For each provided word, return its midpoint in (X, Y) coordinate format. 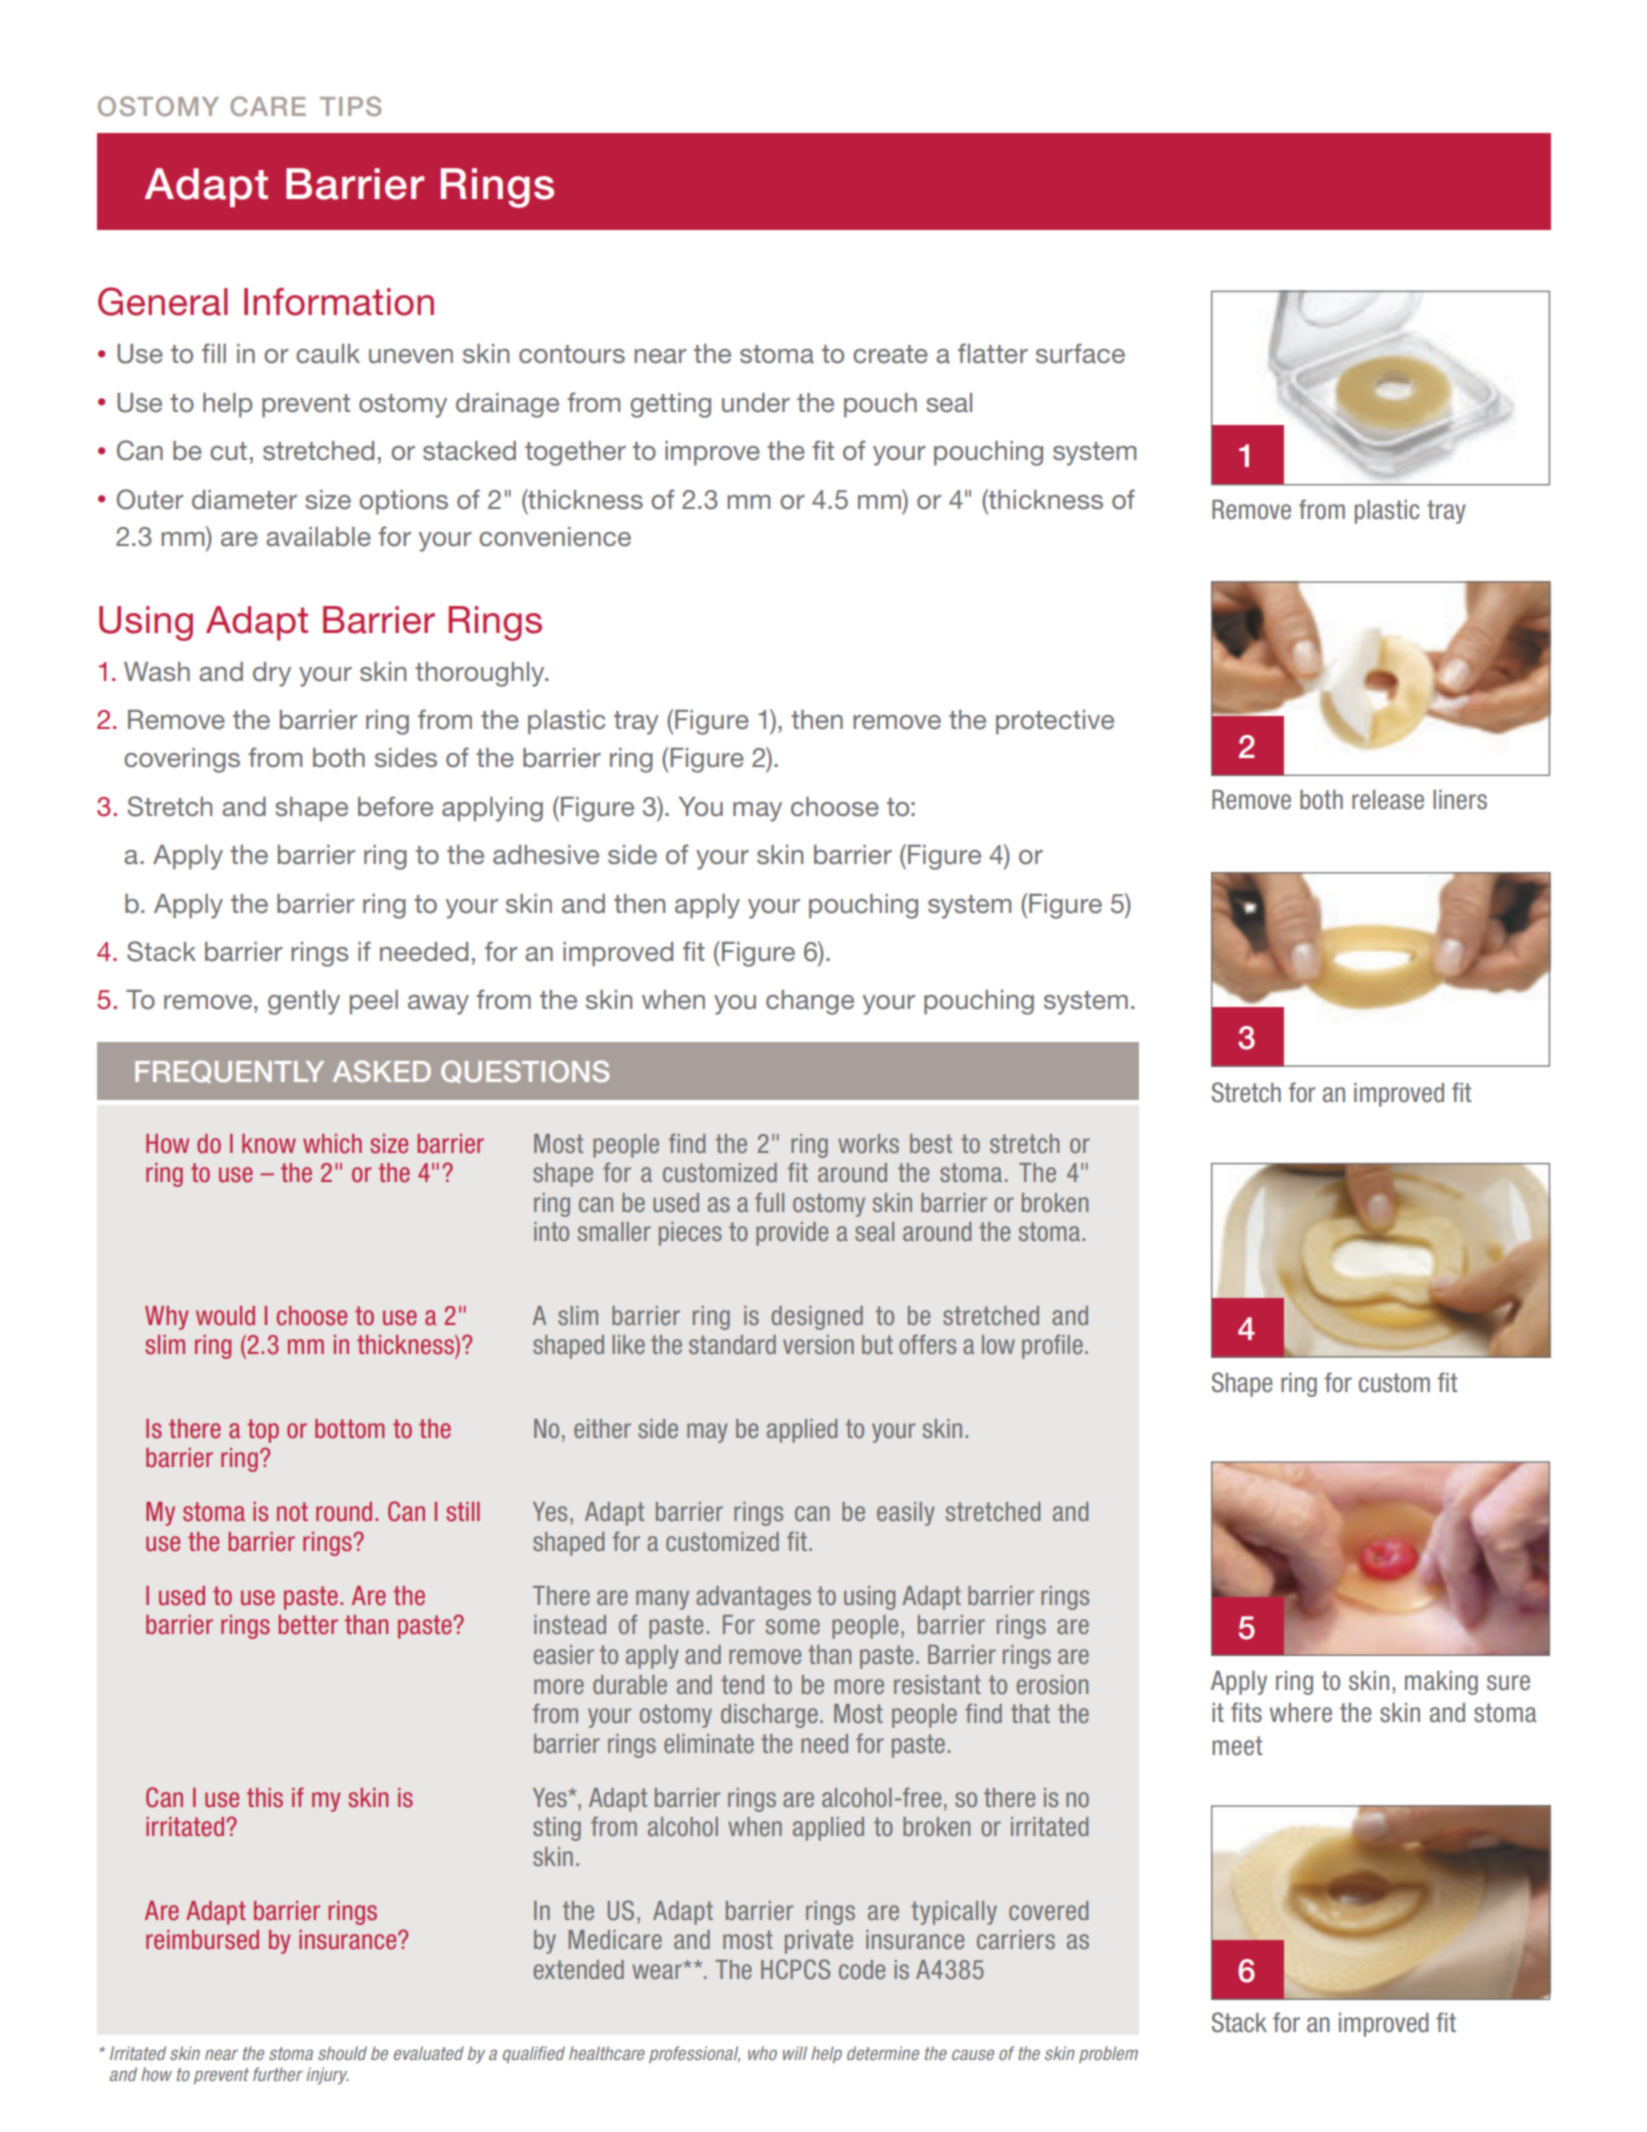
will (795, 2053)
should (342, 2053)
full (769, 1202)
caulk (328, 353)
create (890, 354)
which (332, 1144)
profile (1052, 1346)
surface (1080, 353)
